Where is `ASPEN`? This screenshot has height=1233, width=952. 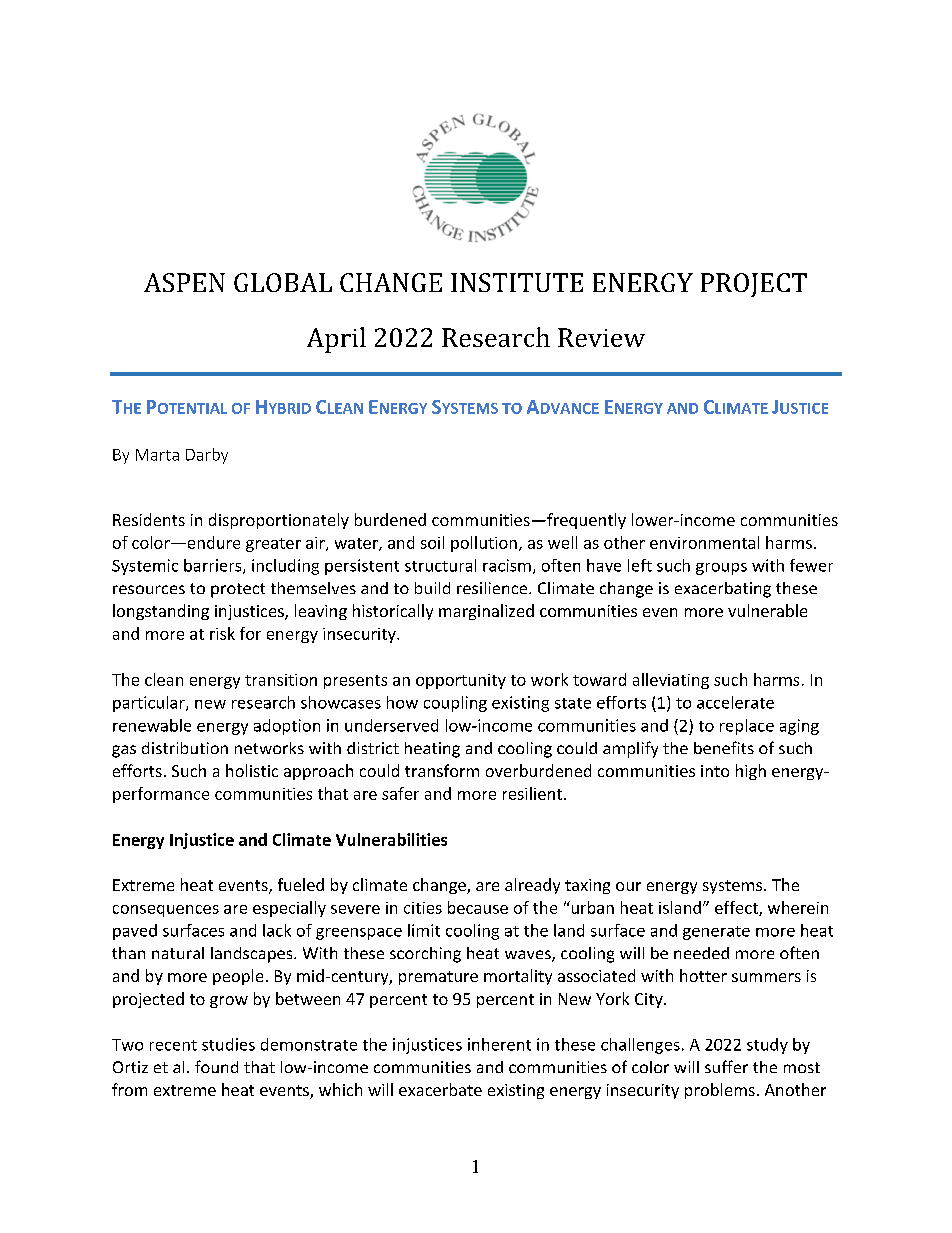 ASPEN is located at coordinates (184, 282).
